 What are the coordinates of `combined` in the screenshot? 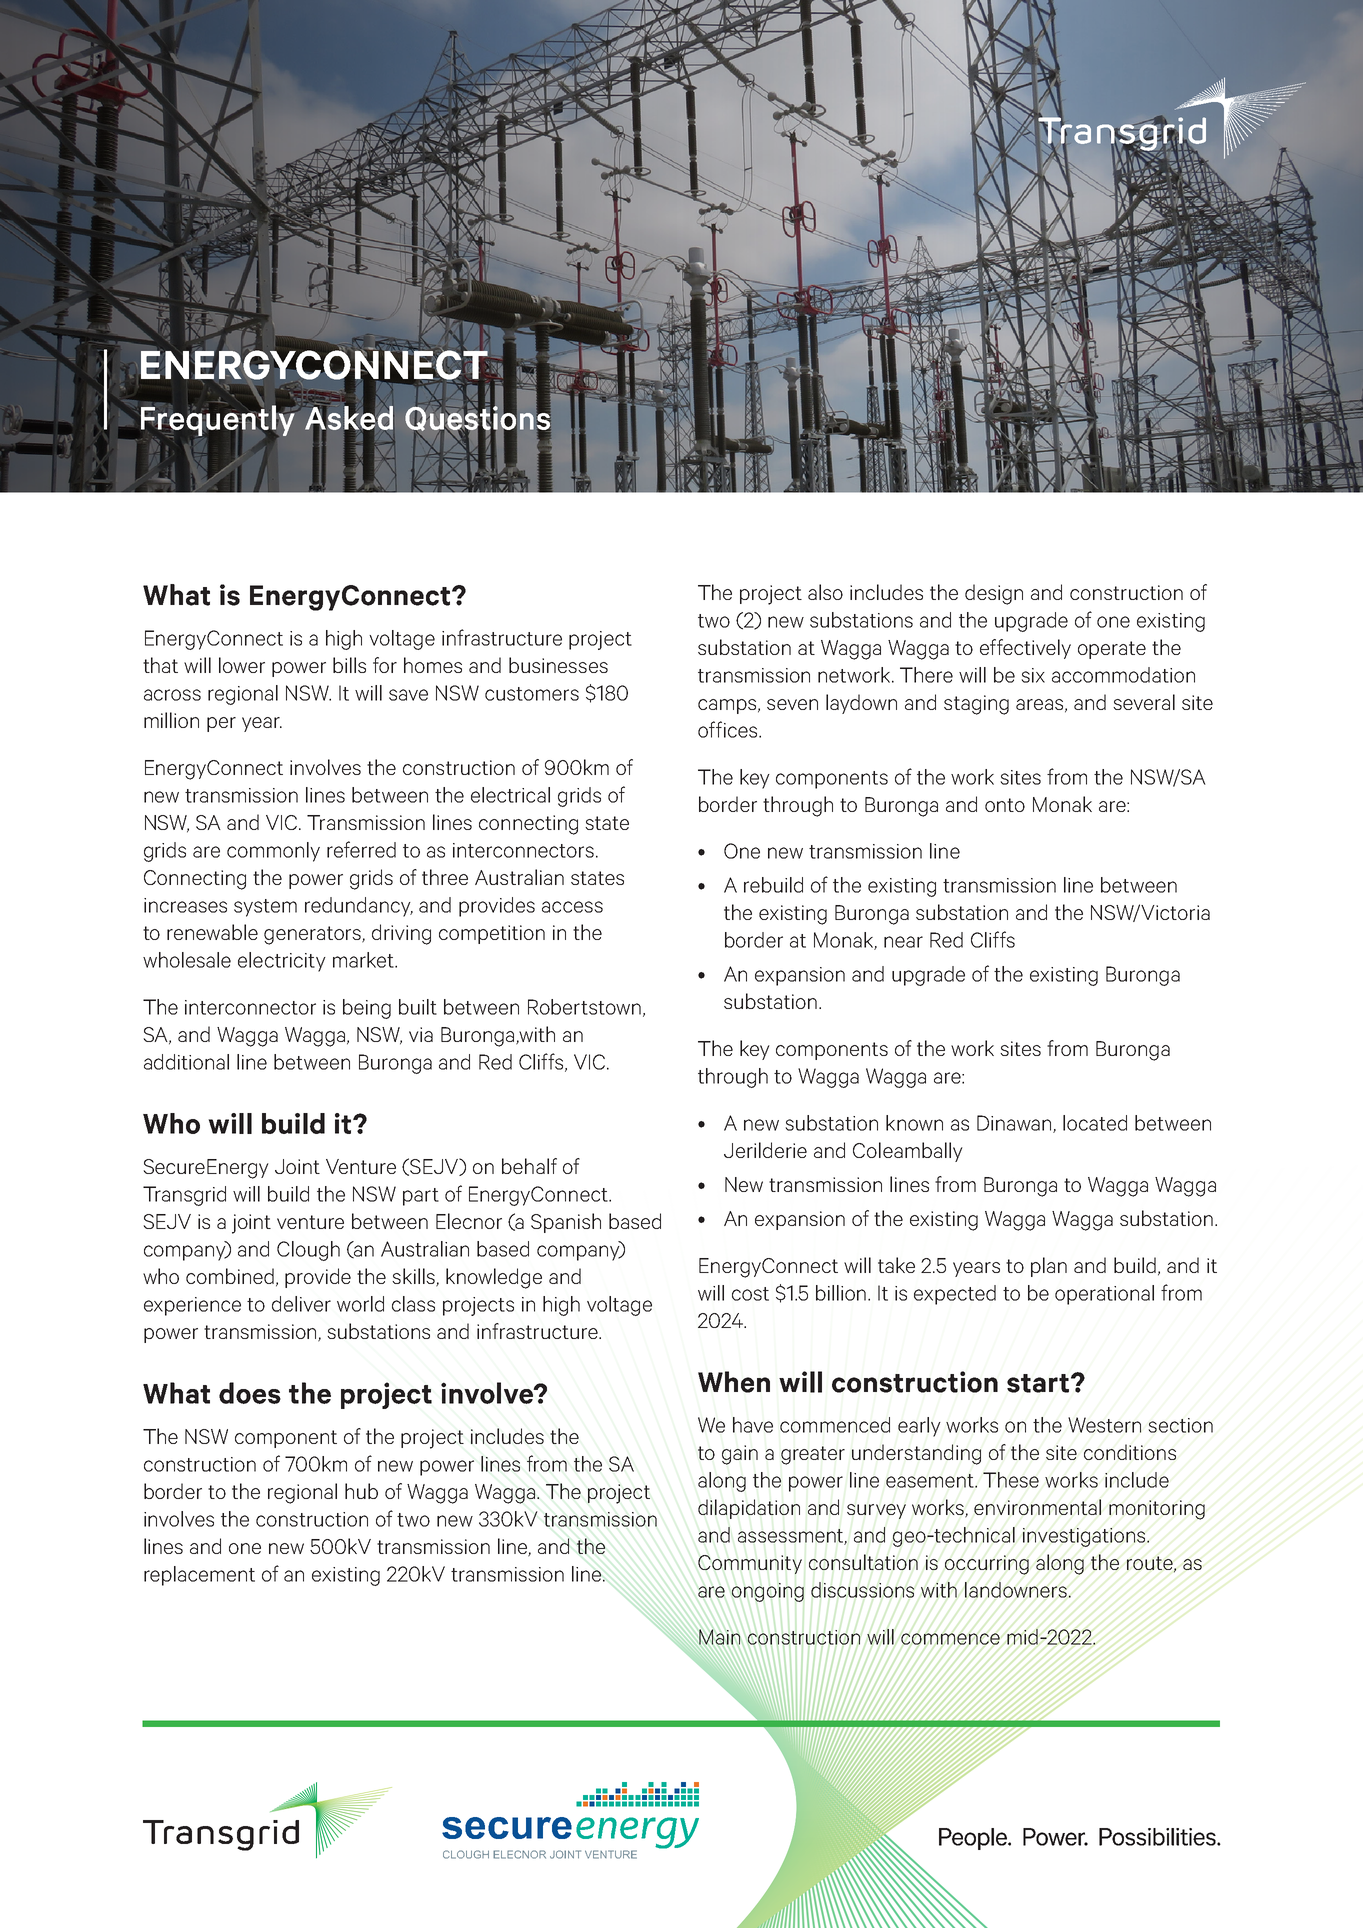 It's located at (230, 1276).
